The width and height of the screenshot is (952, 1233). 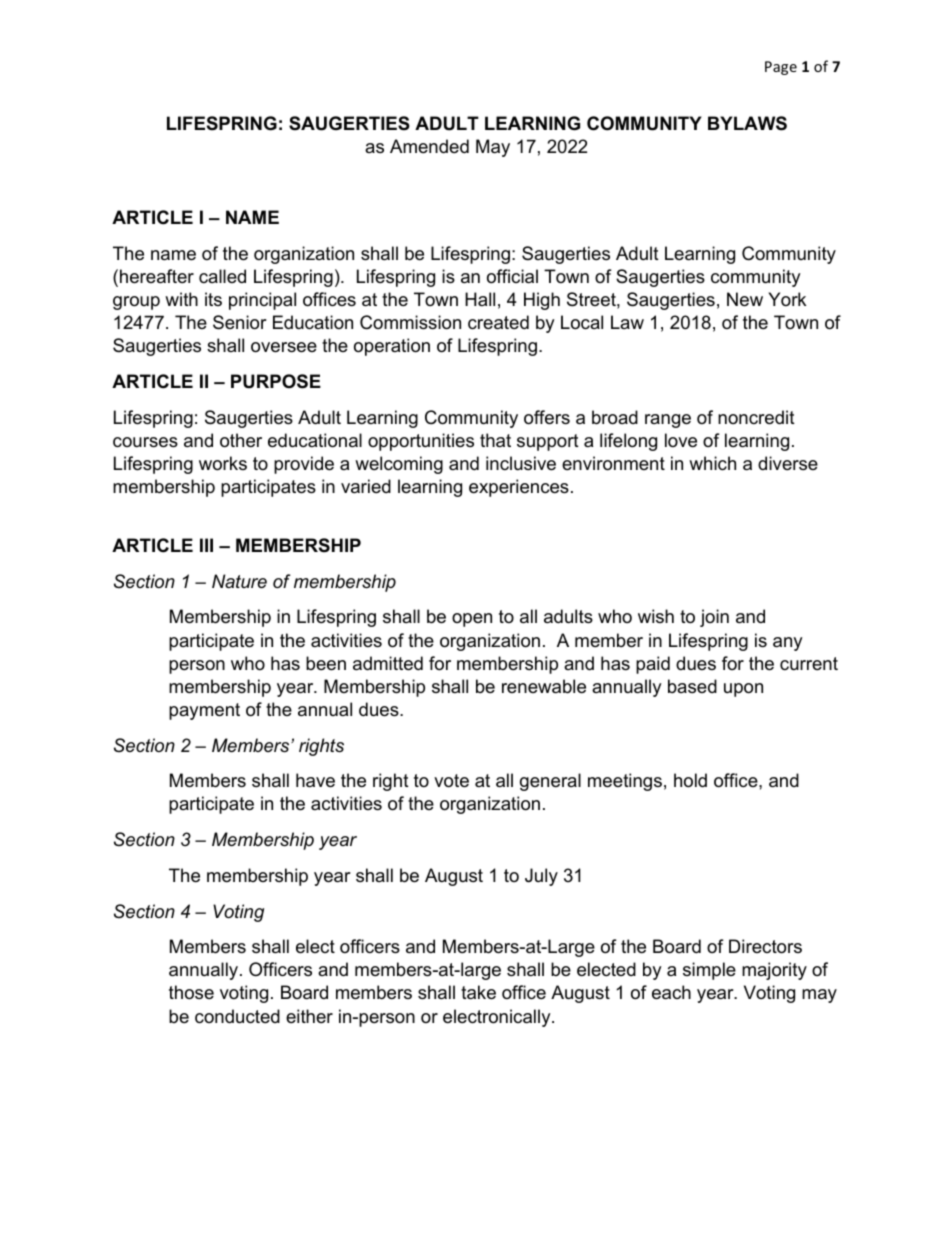 What do you see at coordinates (668, 421) in the screenshot?
I see `range` at bounding box center [668, 421].
